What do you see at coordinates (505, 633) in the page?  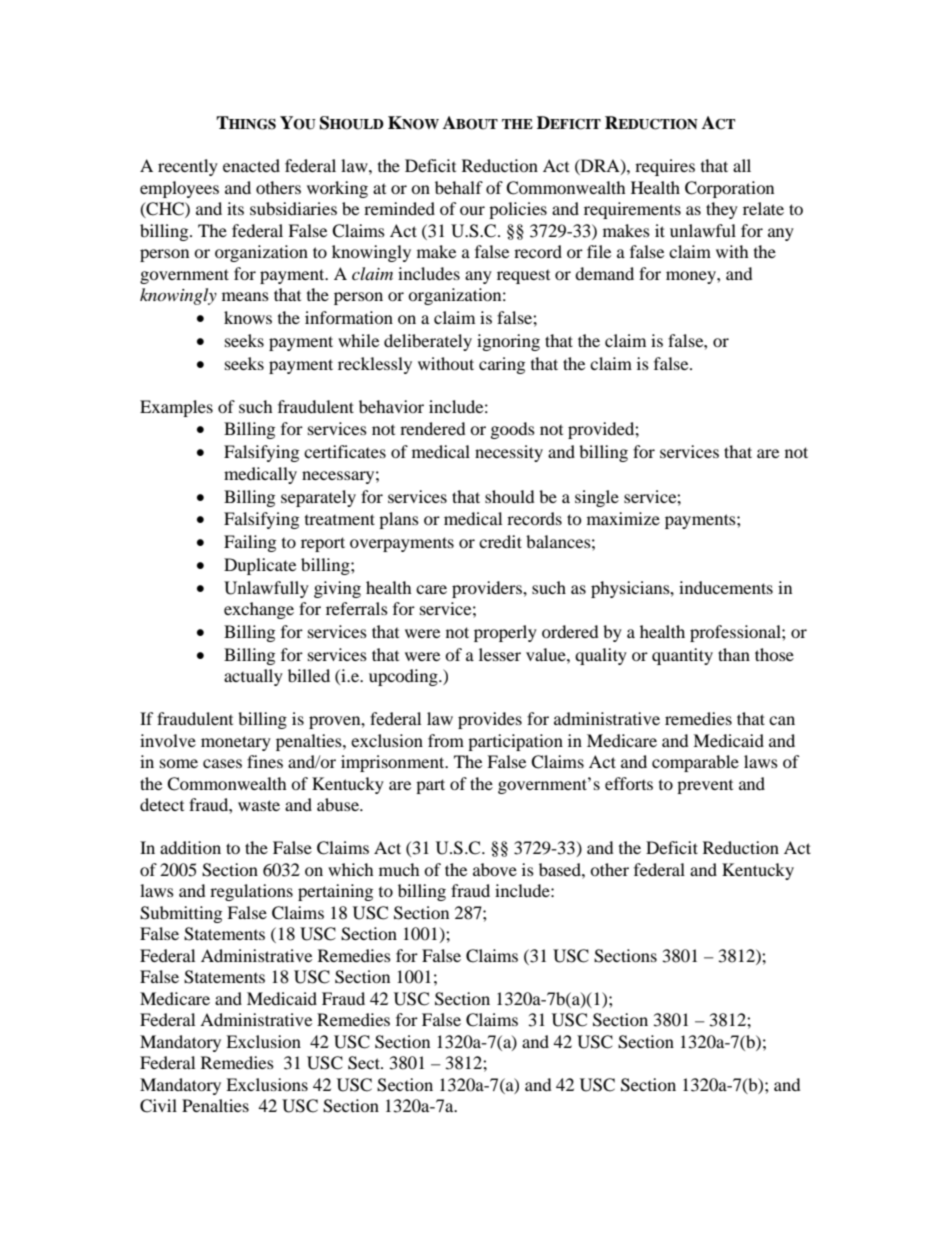 I see `properly` at bounding box center [505, 633].
